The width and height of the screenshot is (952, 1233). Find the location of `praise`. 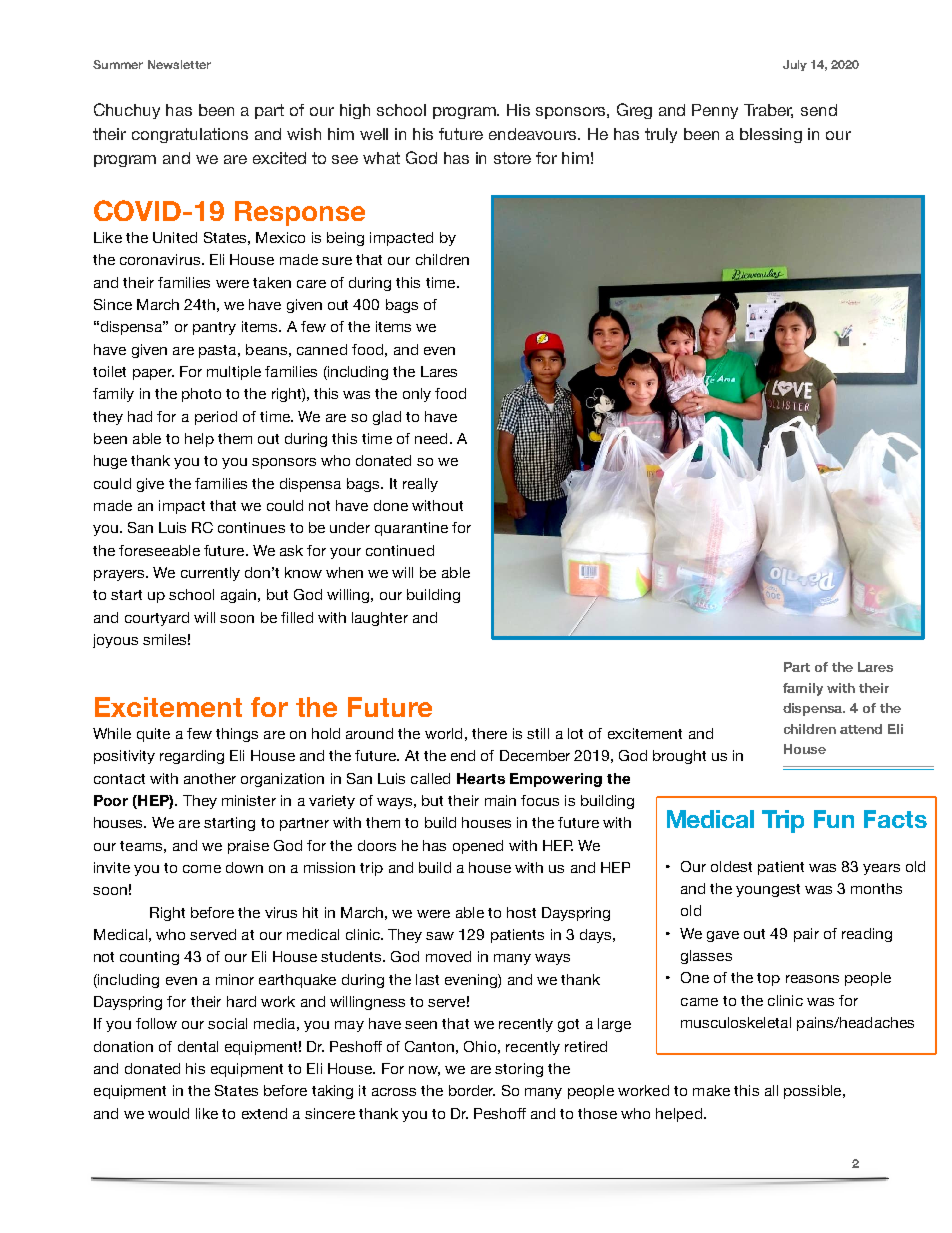

praise is located at coordinates (248, 847).
